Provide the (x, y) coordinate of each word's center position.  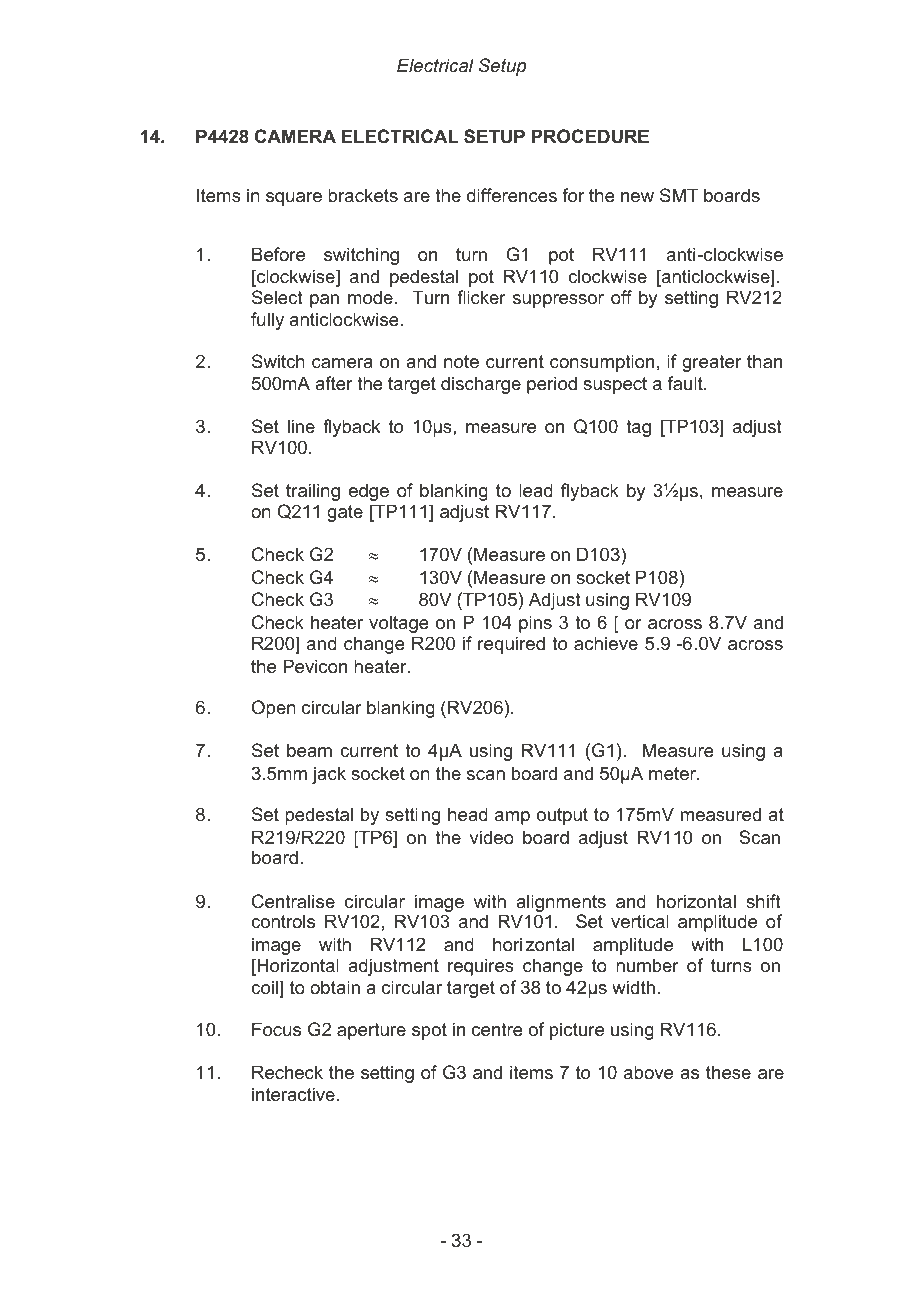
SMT (679, 195)
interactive (293, 1094)
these (728, 1072)
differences (512, 195)
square (294, 199)
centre (497, 1029)
